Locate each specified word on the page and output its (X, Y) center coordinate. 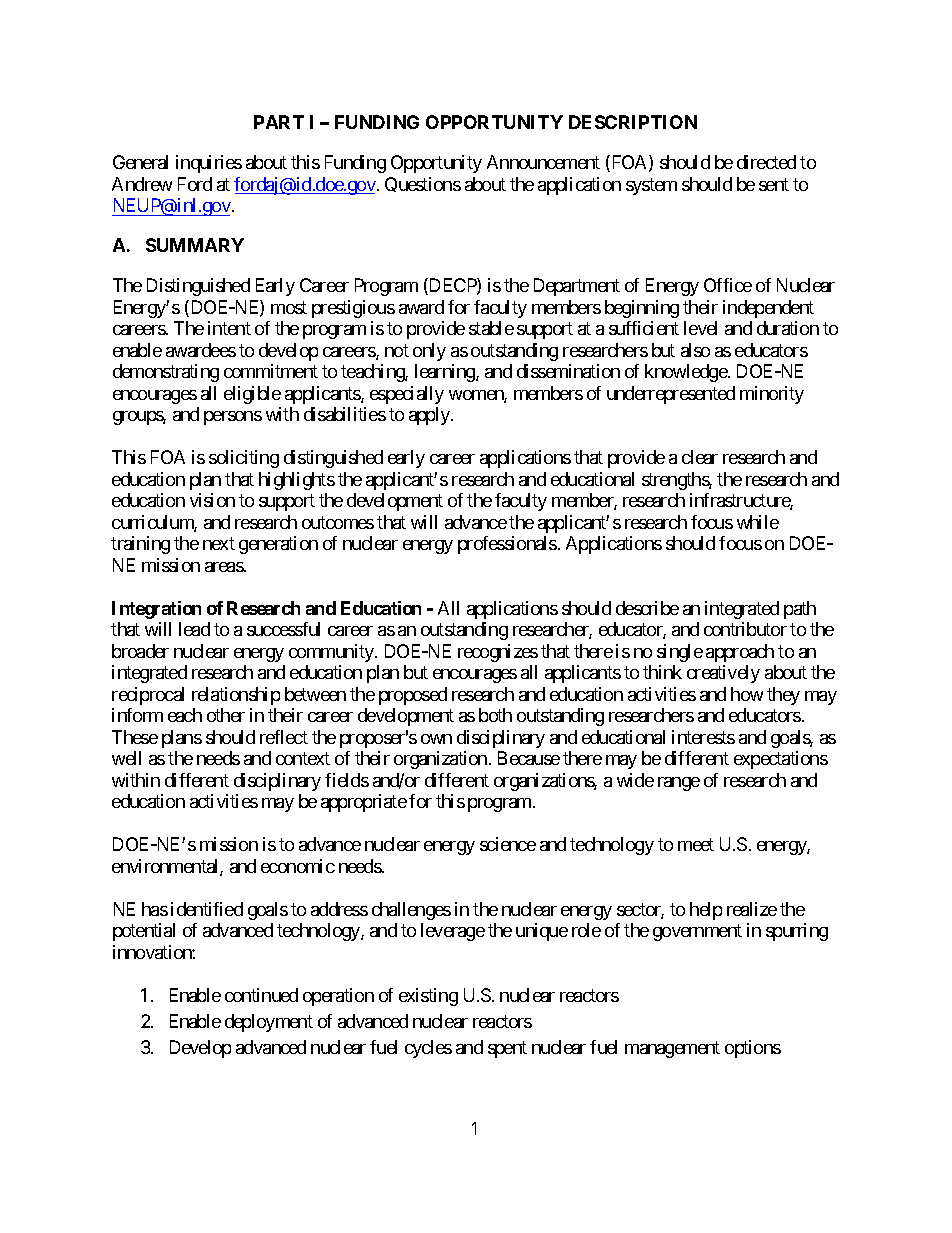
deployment (269, 1023)
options (753, 1049)
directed (766, 162)
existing (428, 997)
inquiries (209, 164)
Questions (423, 184)
